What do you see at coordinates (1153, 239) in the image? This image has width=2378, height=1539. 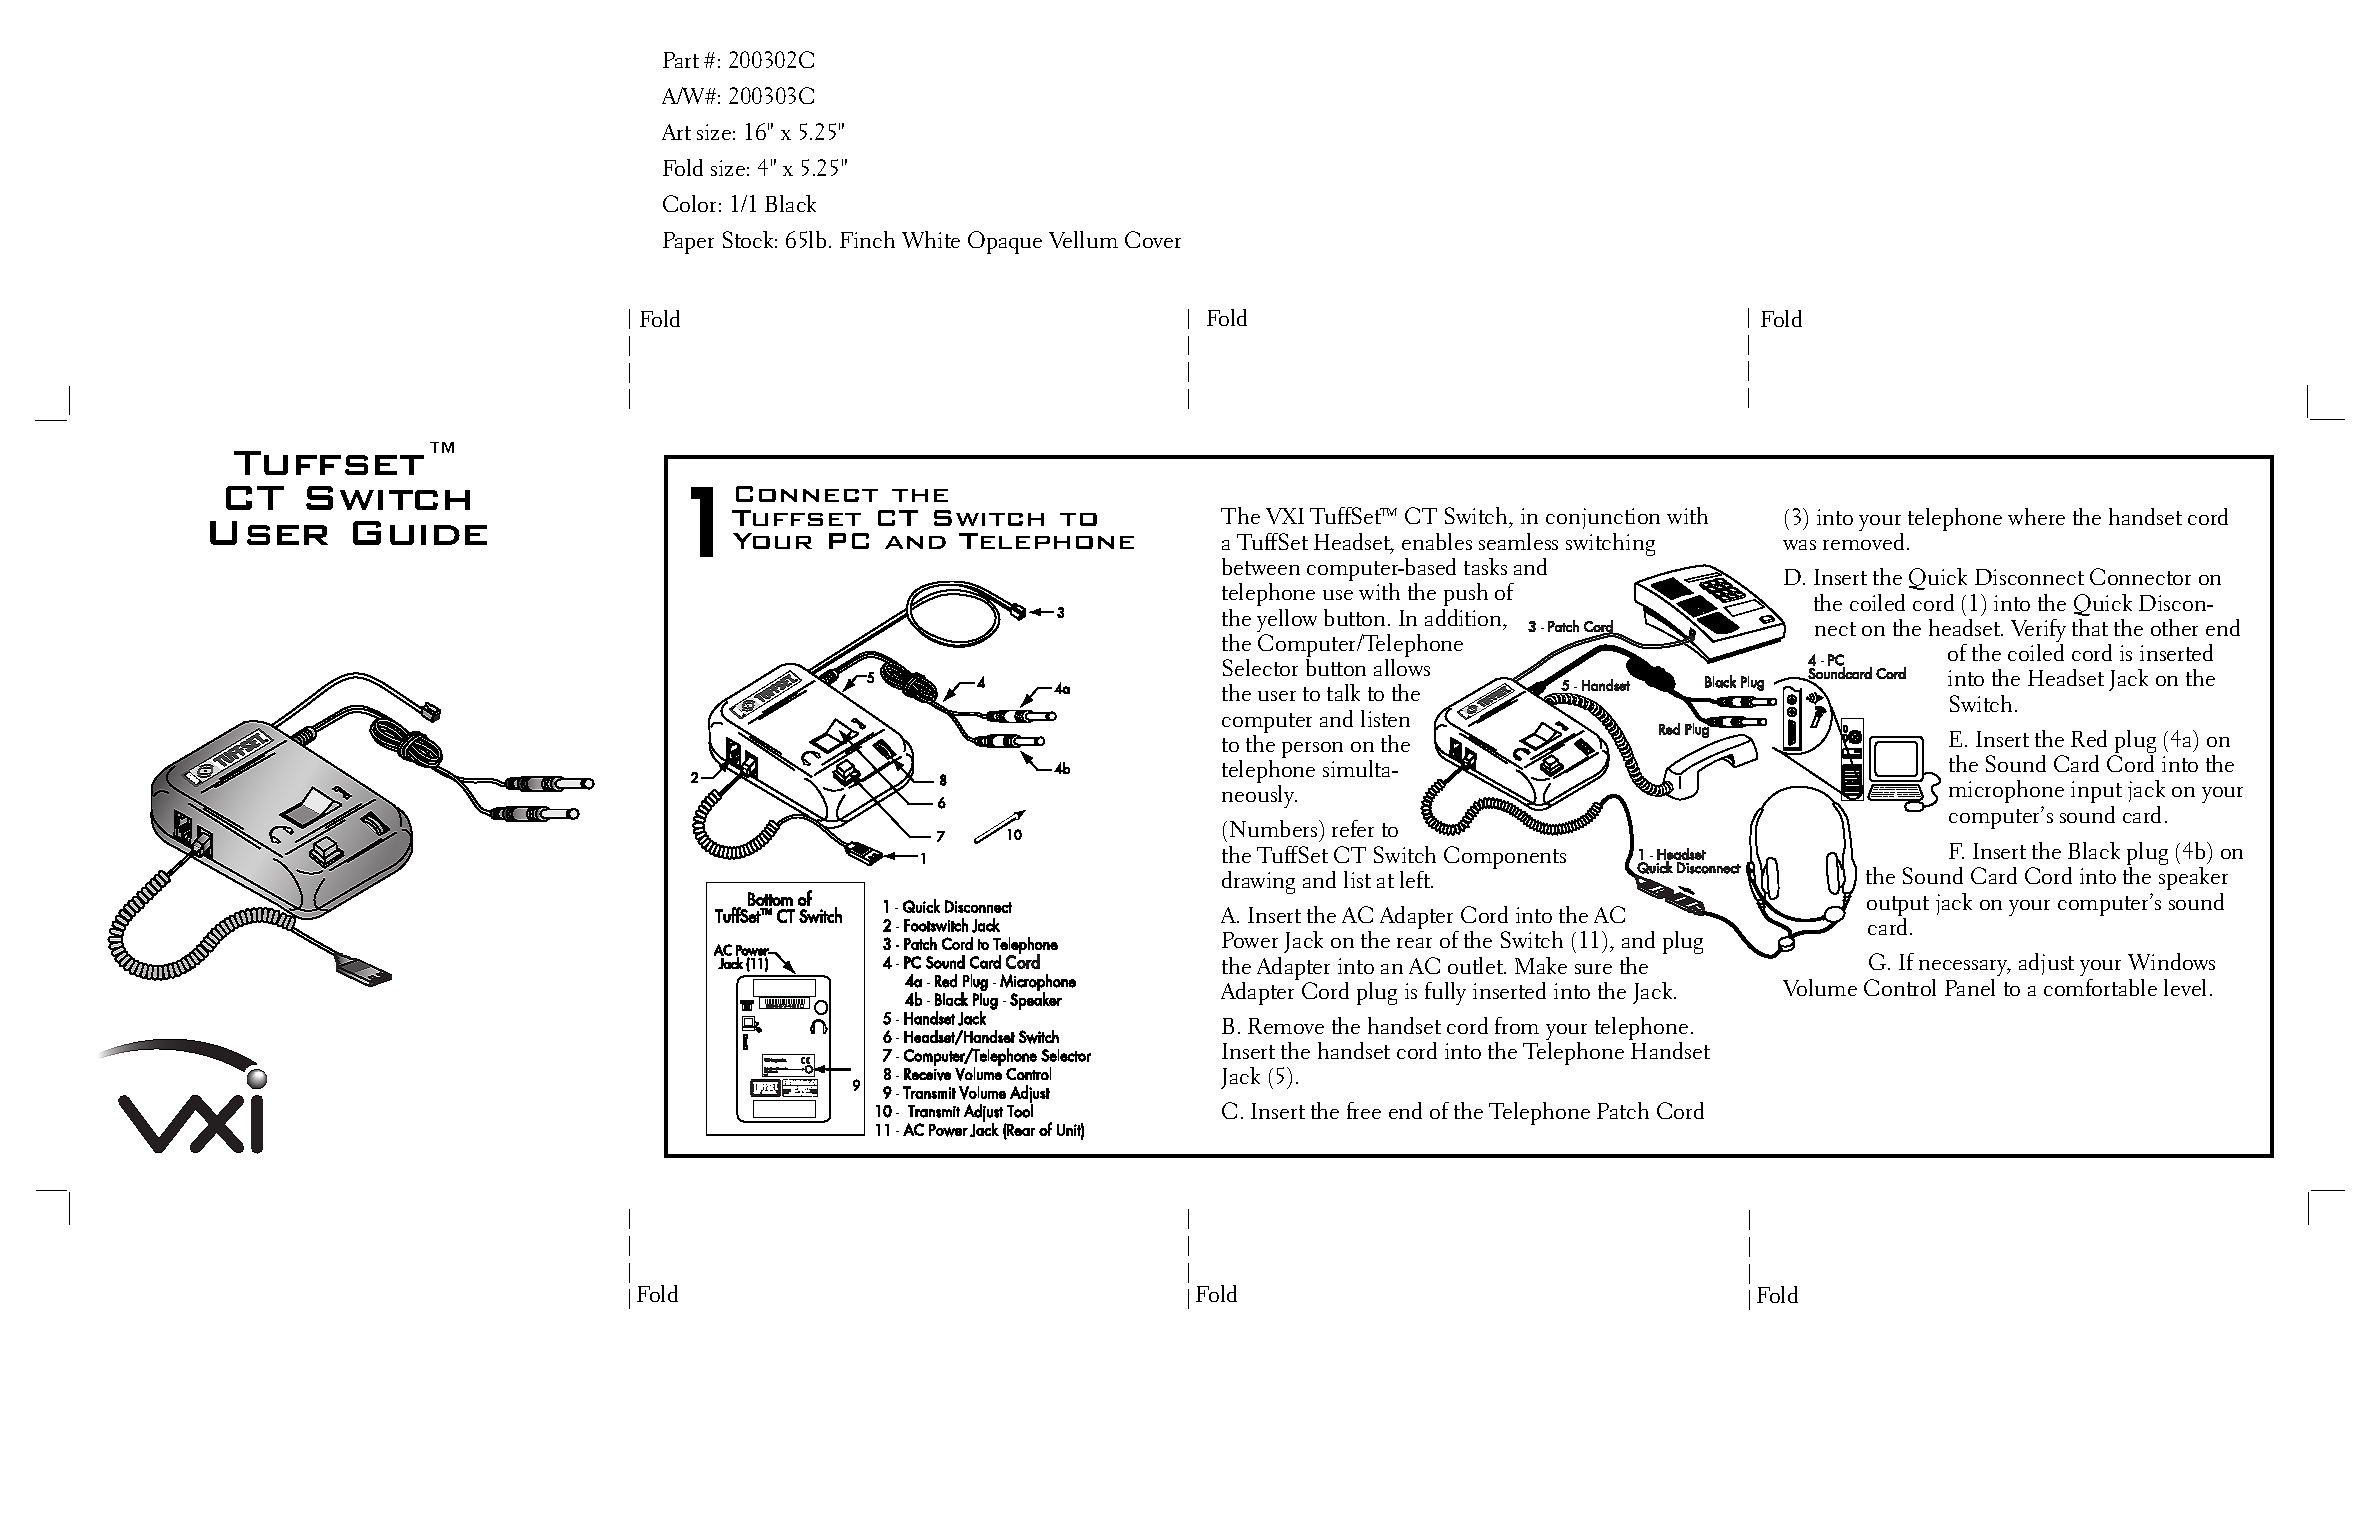 I see `Cover` at bounding box center [1153, 239].
